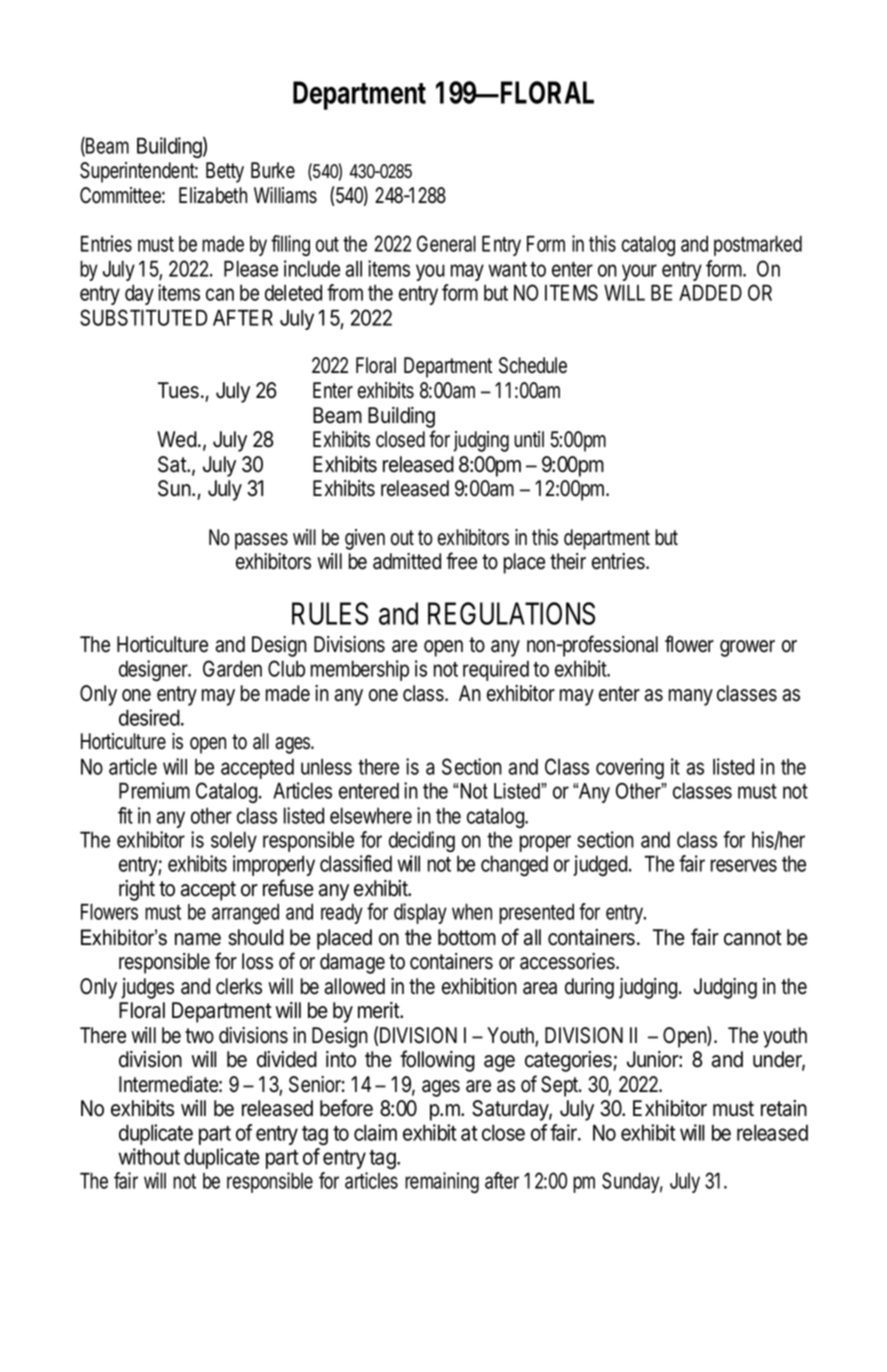  Describe the element at coordinates (691, 697) in the screenshot. I see `many` at that location.
